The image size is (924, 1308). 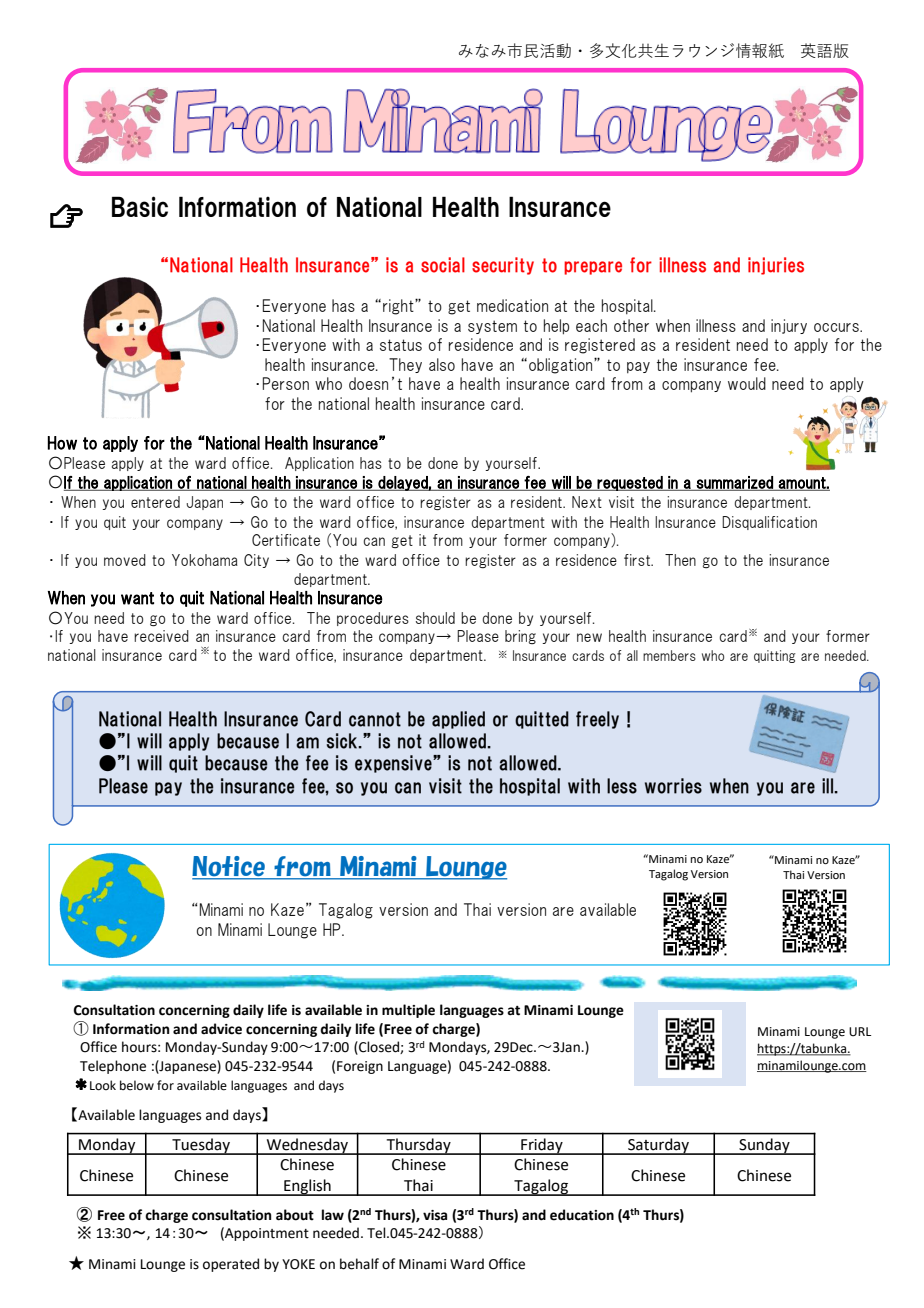 What do you see at coordinates (435, 618) in the screenshot?
I see `should` at bounding box center [435, 618].
